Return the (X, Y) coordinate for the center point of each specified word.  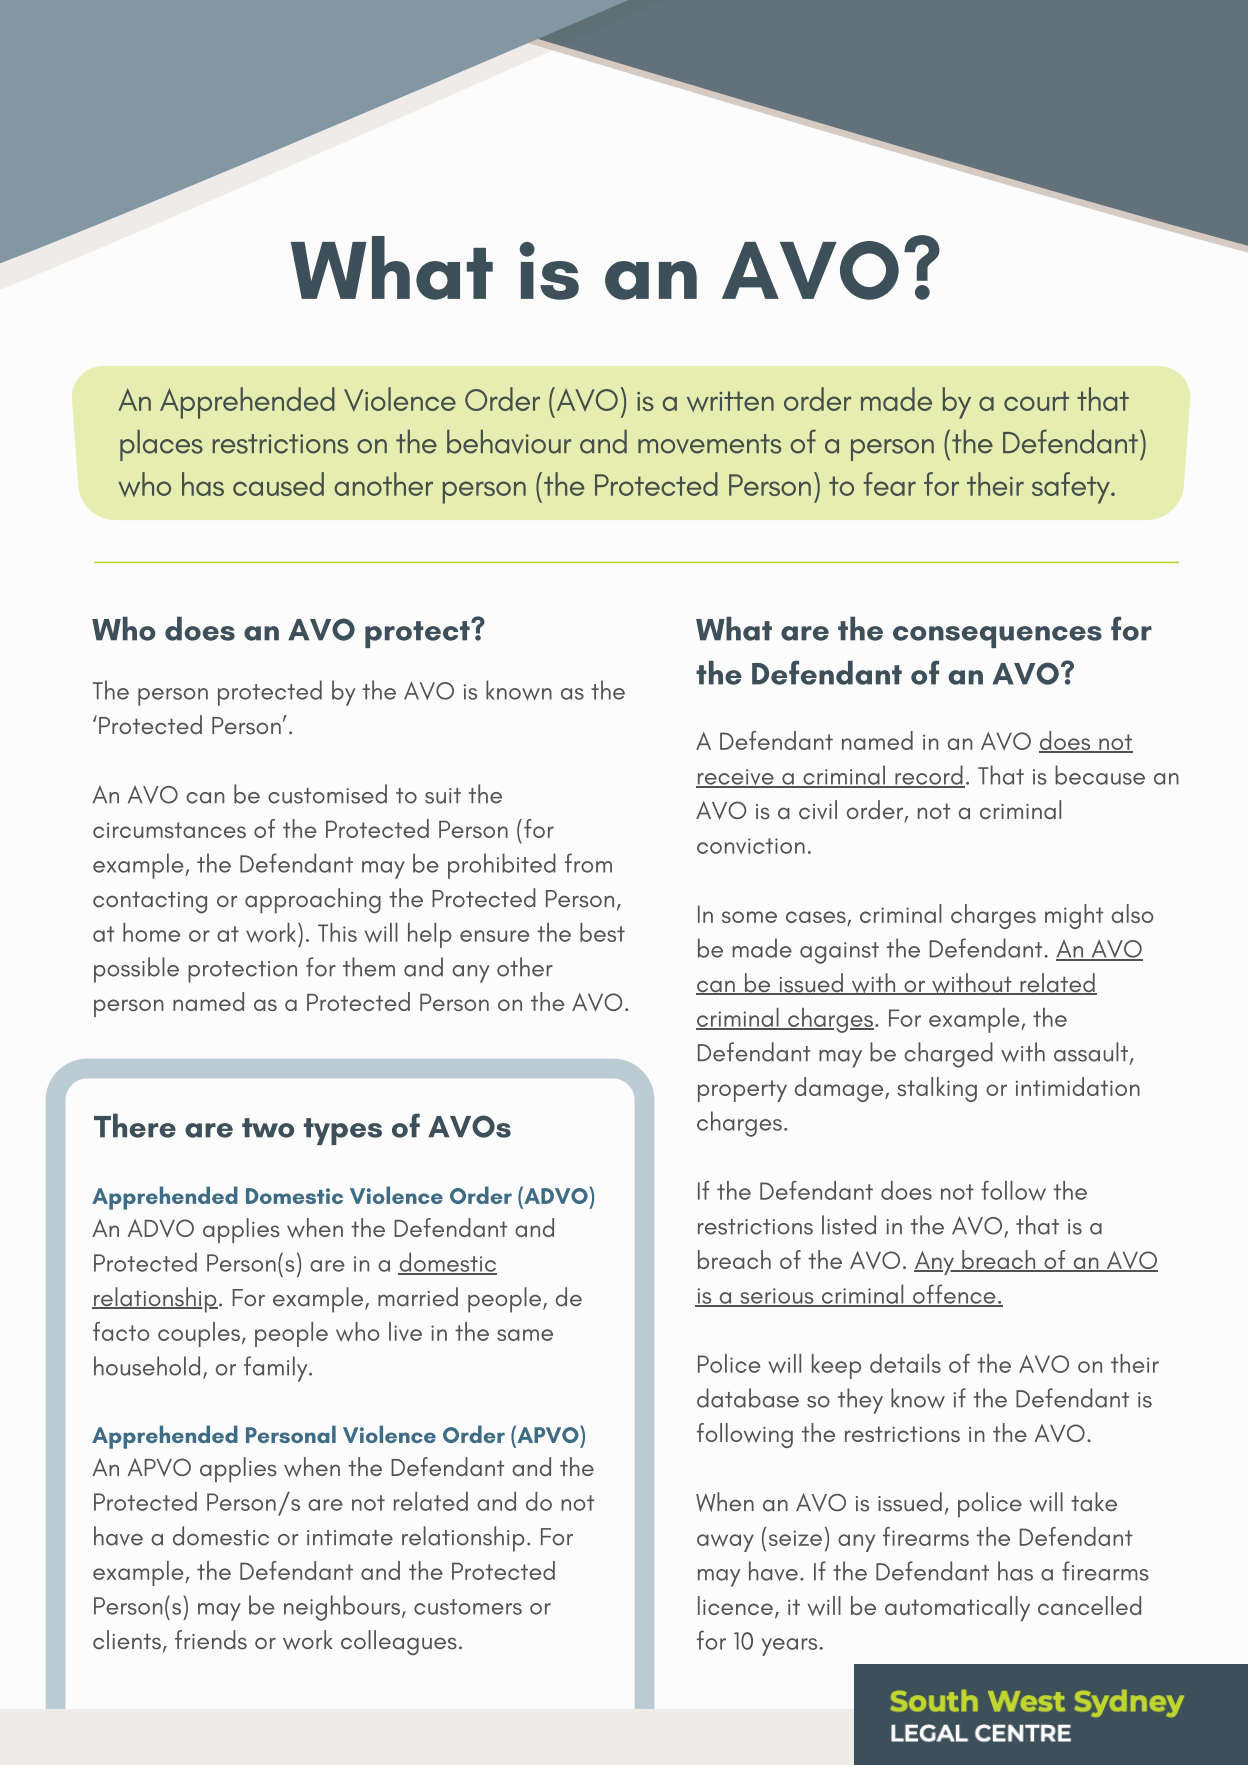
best (602, 932)
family (277, 1369)
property (742, 1091)
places (161, 445)
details (905, 1363)
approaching (313, 901)
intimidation (1078, 1086)
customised (327, 794)
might (1074, 916)
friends (211, 1640)
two (268, 1128)
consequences (997, 637)
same (525, 1335)
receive (736, 778)
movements (710, 444)
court (1036, 401)
